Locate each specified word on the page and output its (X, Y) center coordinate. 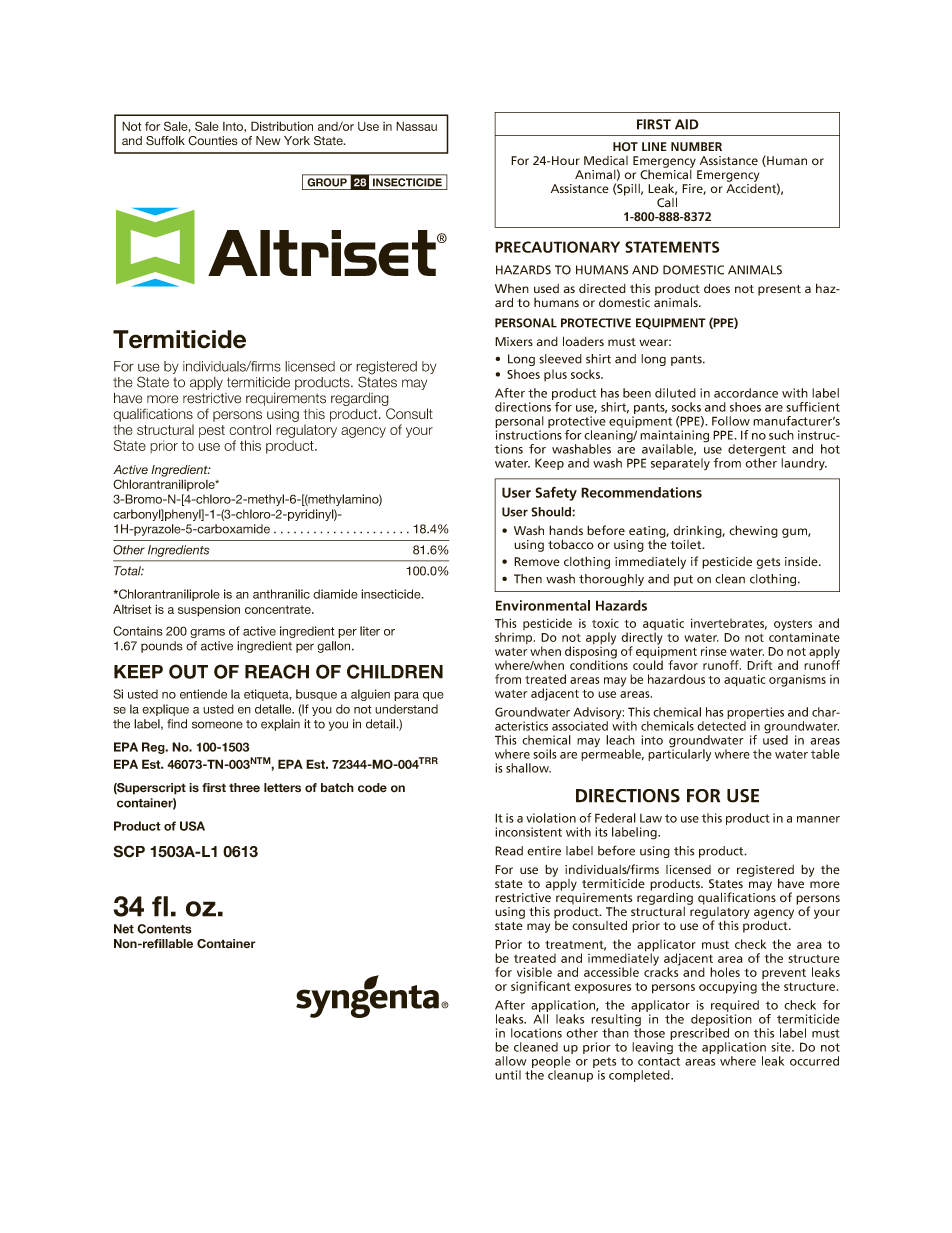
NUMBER (696, 146)
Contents (164, 929)
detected (721, 726)
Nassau (416, 126)
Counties (213, 141)
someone (217, 725)
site (782, 1047)
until (508, 1075)
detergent (757, 451)
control (250, 429)
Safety (556, 493)
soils (545, 754)
